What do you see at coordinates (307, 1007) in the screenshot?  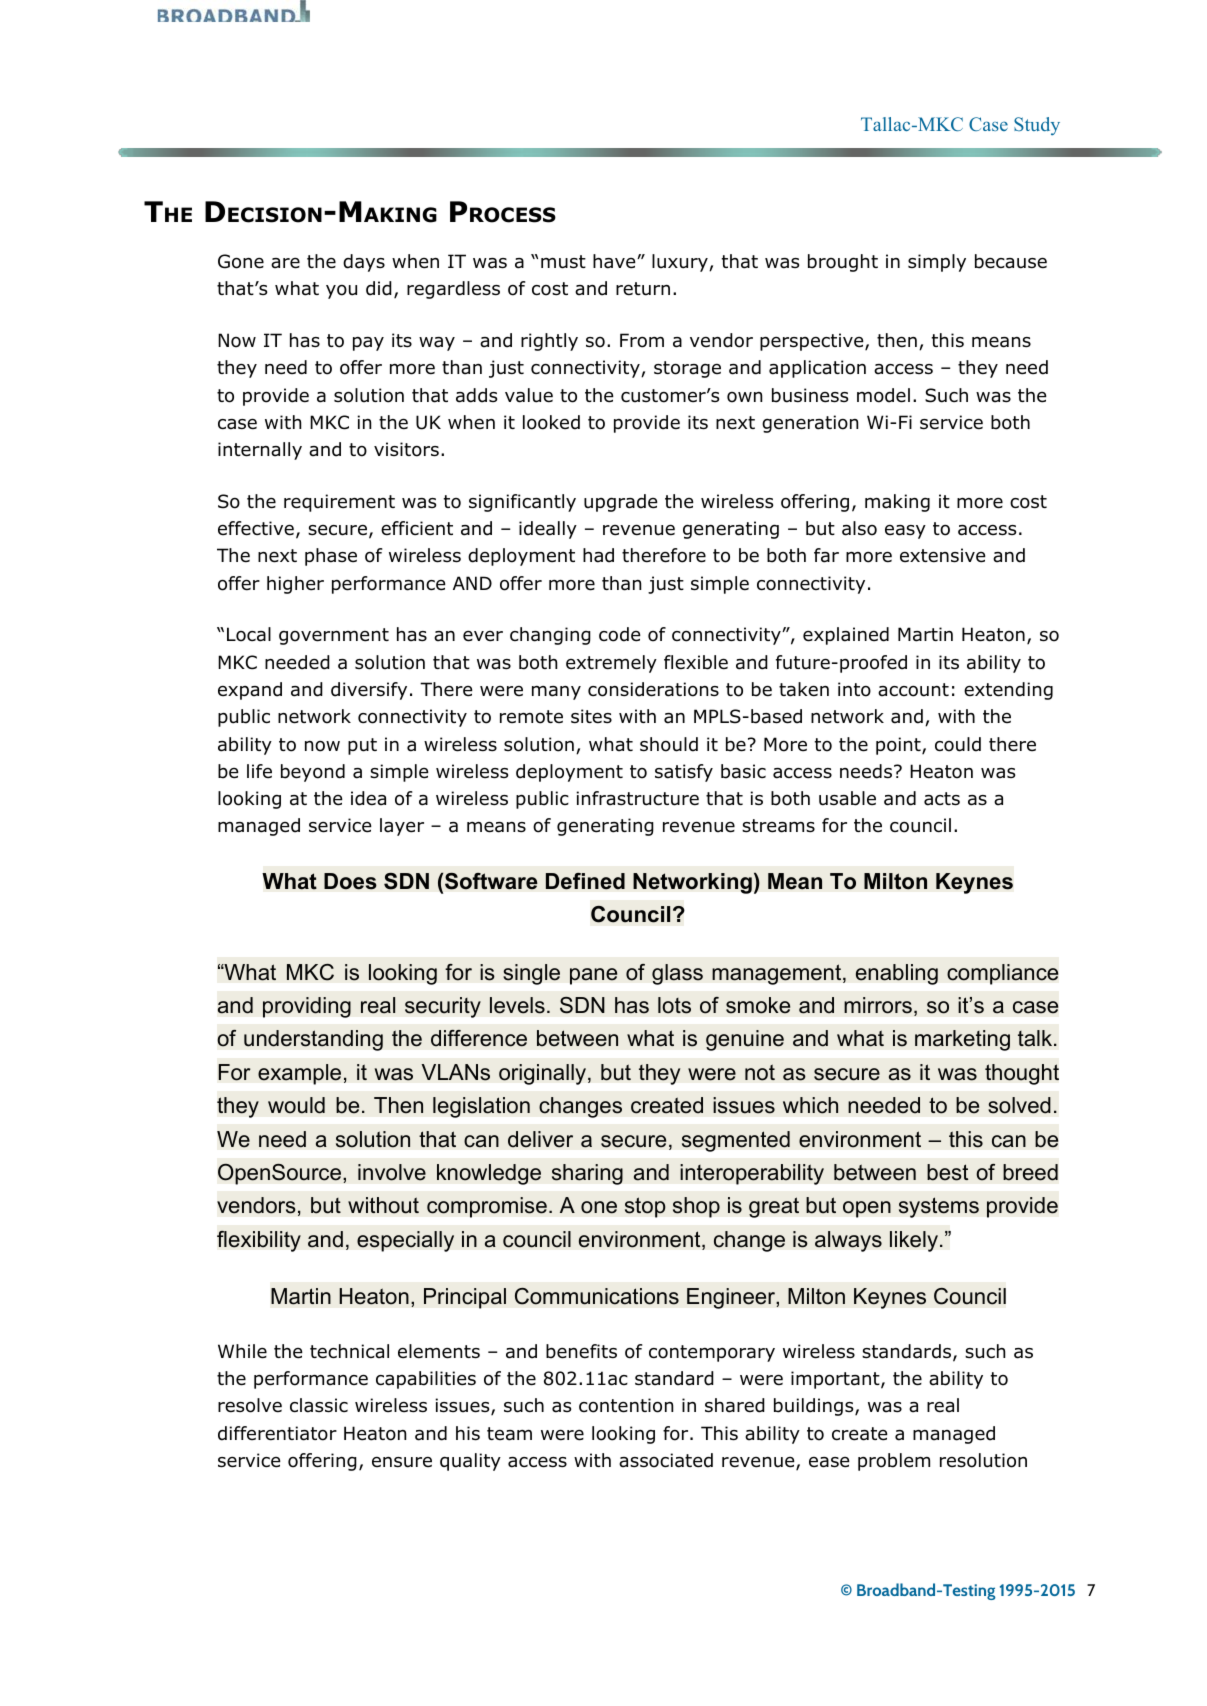 I see `providing` at bounding box center [307, 1007].
